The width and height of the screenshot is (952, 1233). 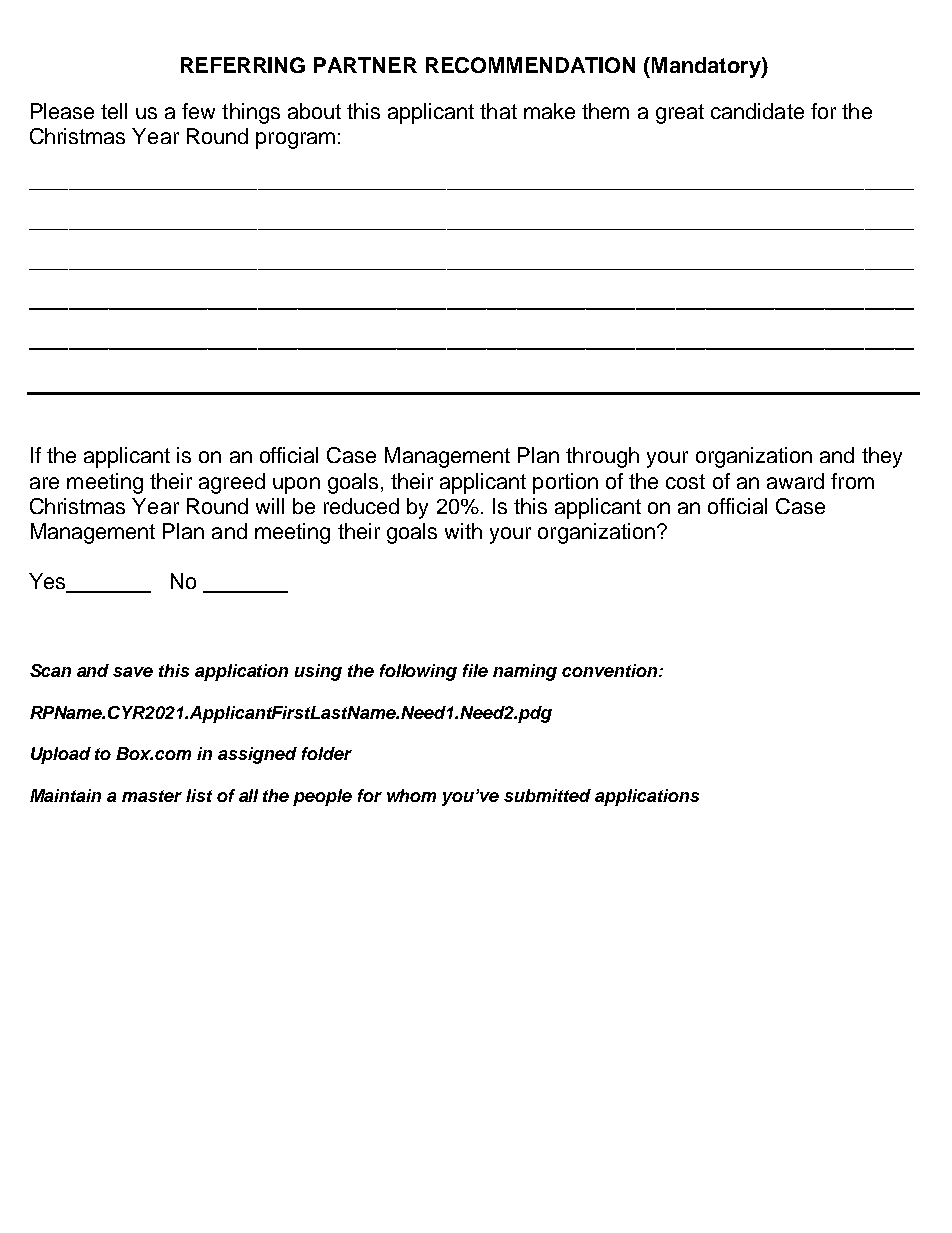 I want to click on agreed, so click(x=232, y=483).
